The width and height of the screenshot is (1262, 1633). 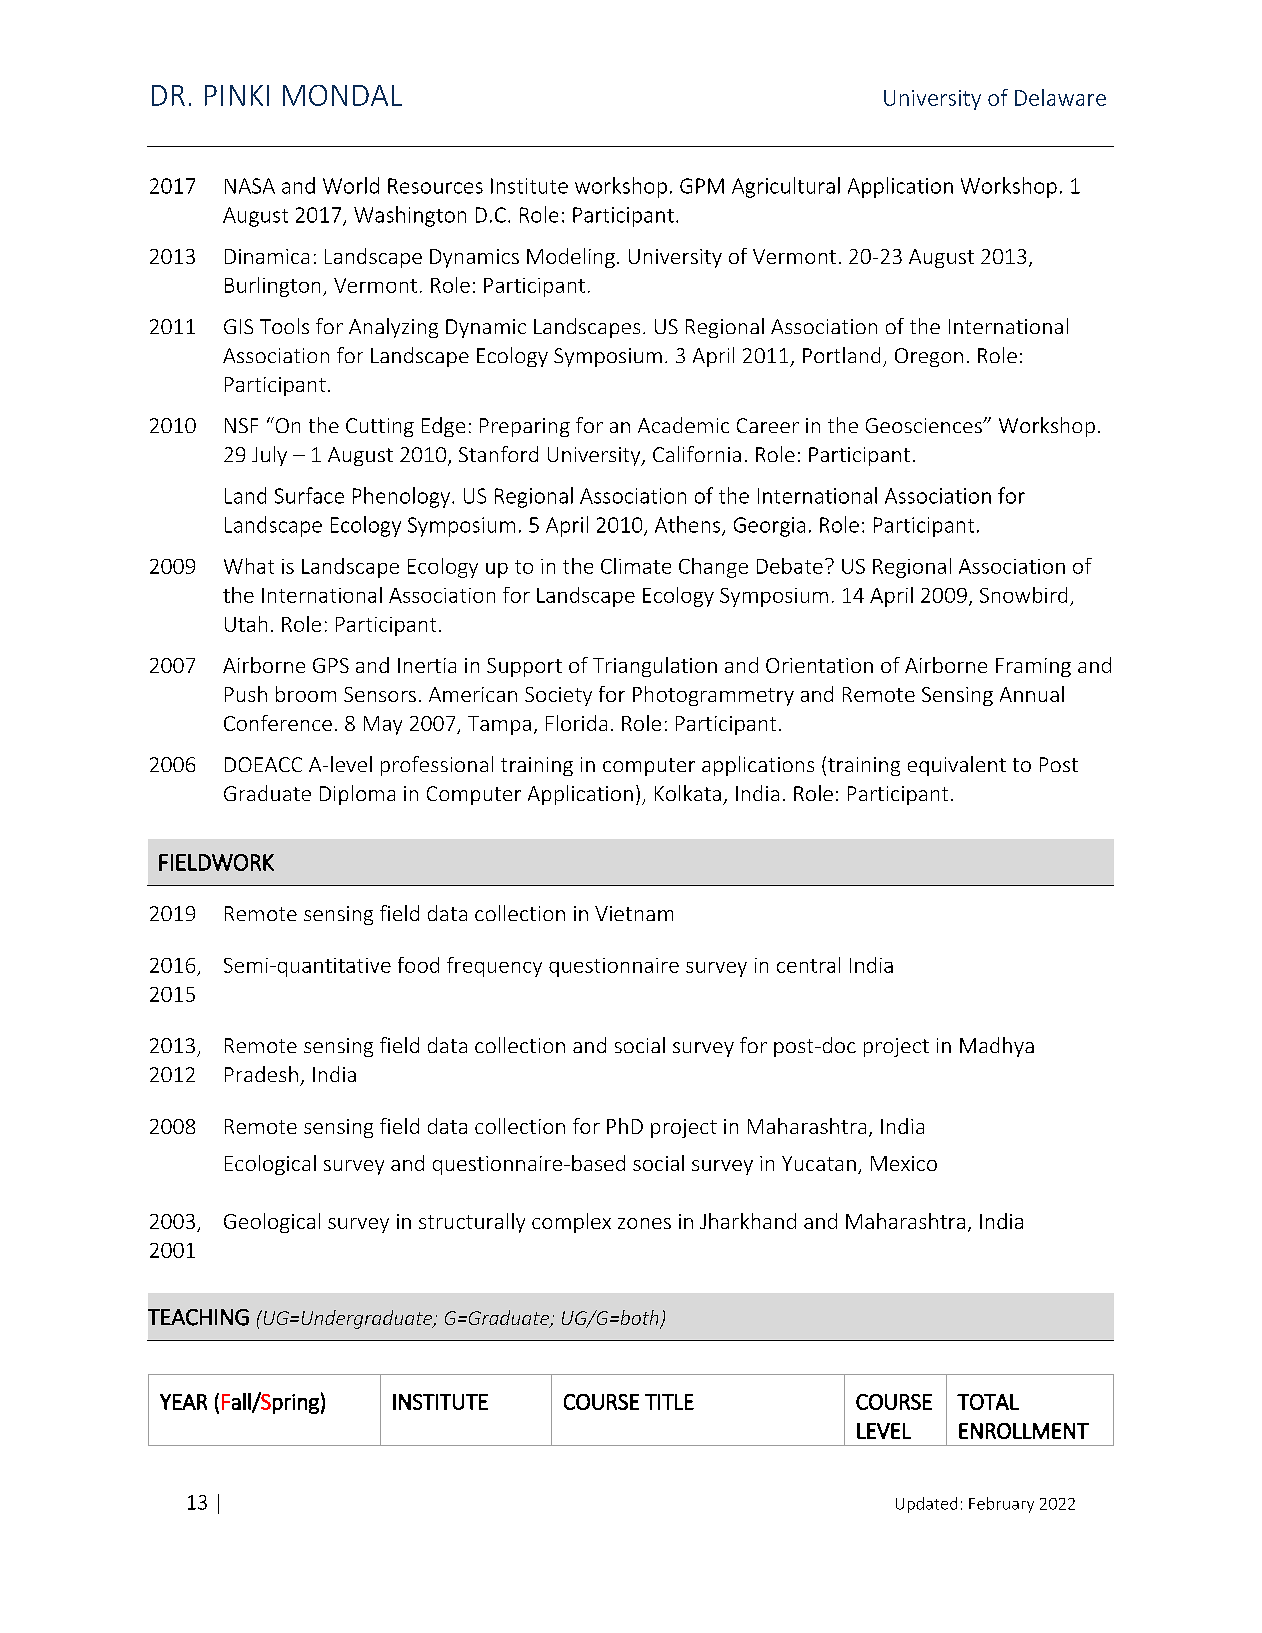 What do you see at coordinates (688, 793) in the screenshot?
I see `Kolkata` at bounding box center [688, 793].
